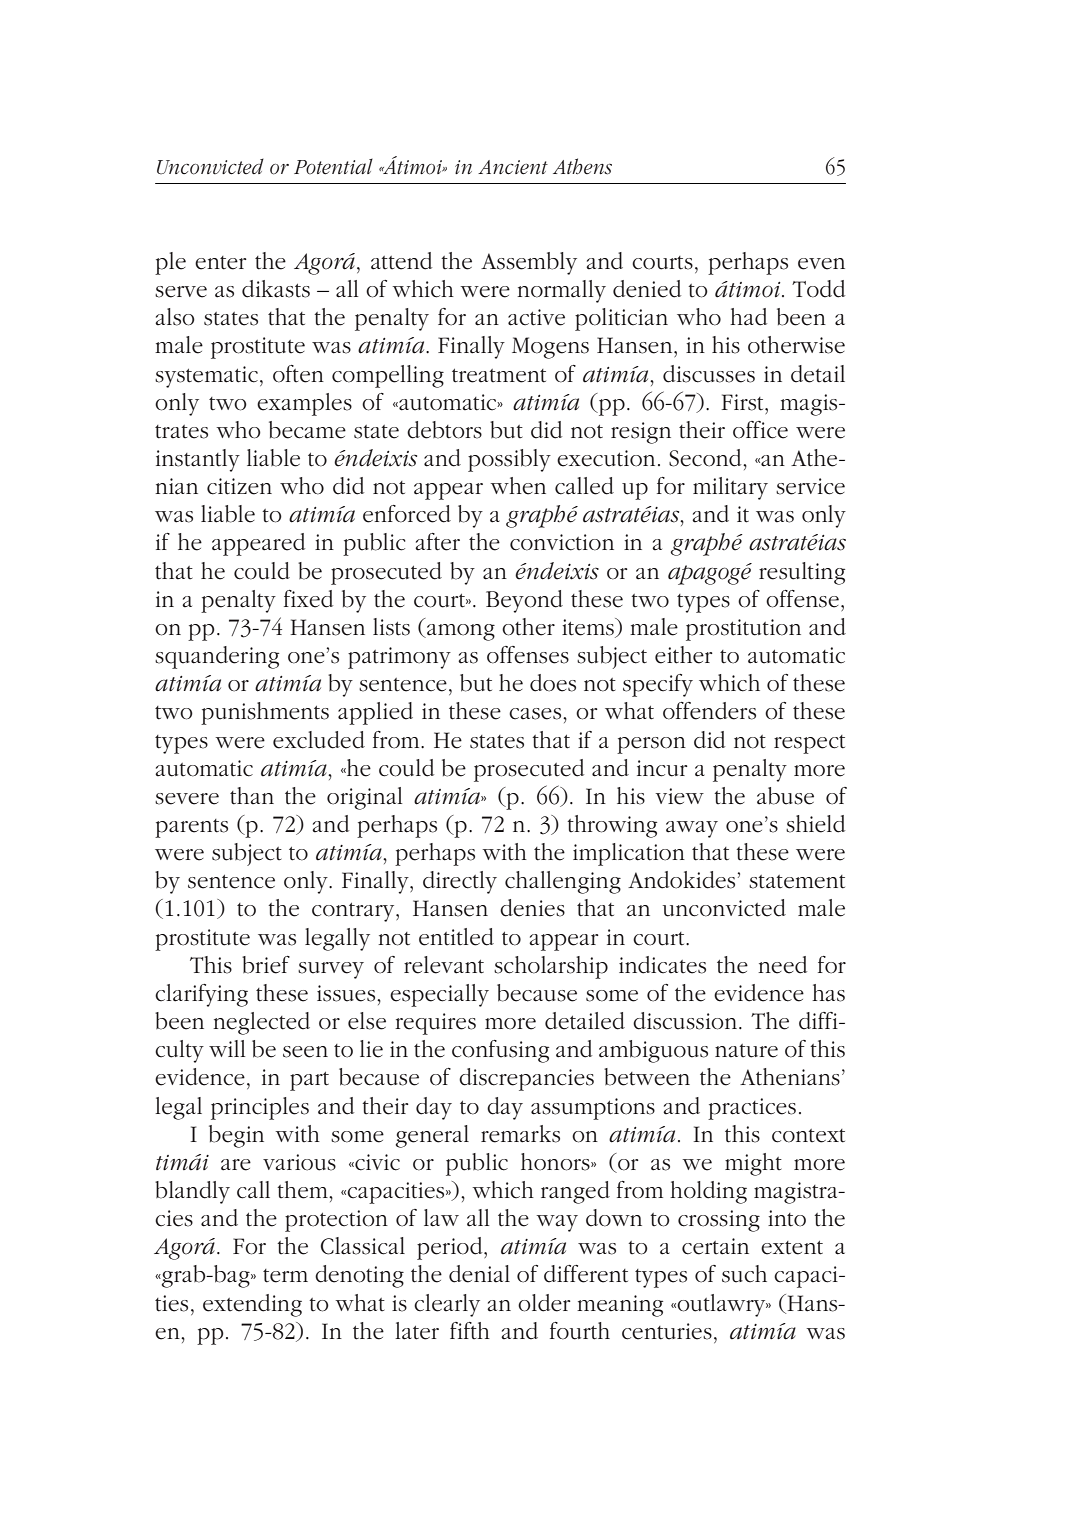  Describe the element at coordinates (821, 264) in the screenshot. I see `even` at that location.
